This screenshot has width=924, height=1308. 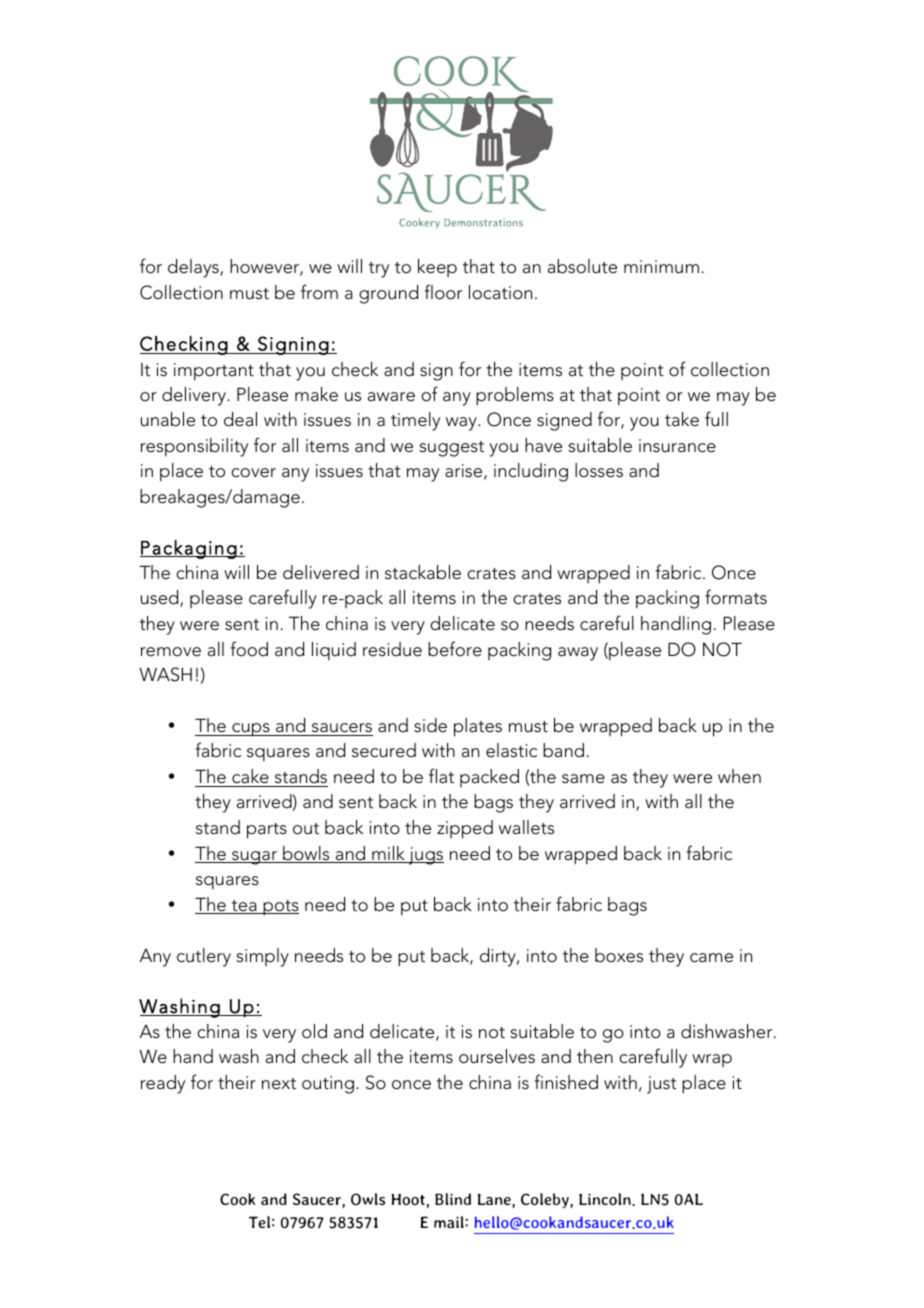 What do you see at coordinates (606, 1199) in the screenshot?
I see `Lincoln` at bounding box center [606, 1199].
